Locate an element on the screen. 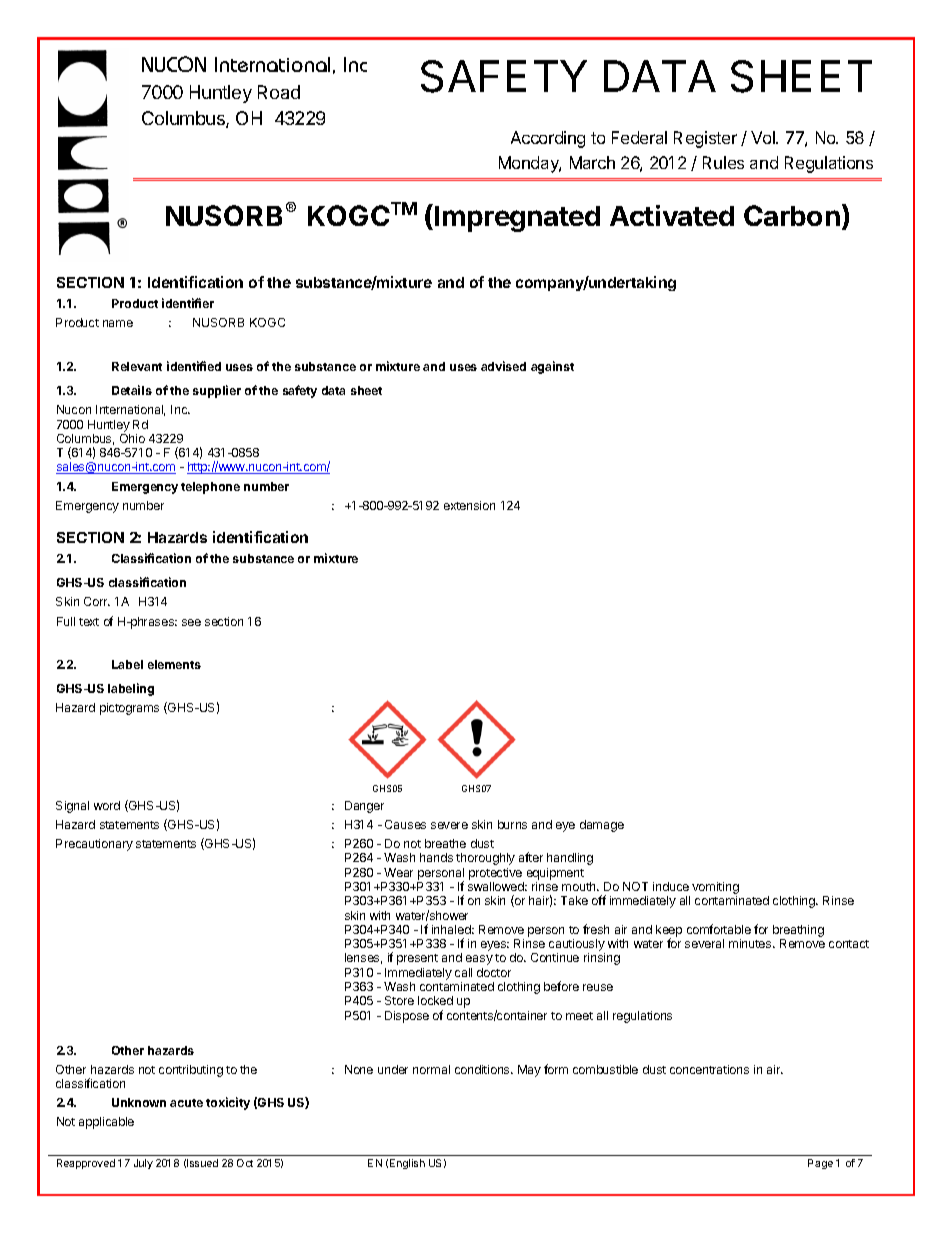 The width and height of the screenshot is (952, 1233). damage is located at coordinates (602, 826).
